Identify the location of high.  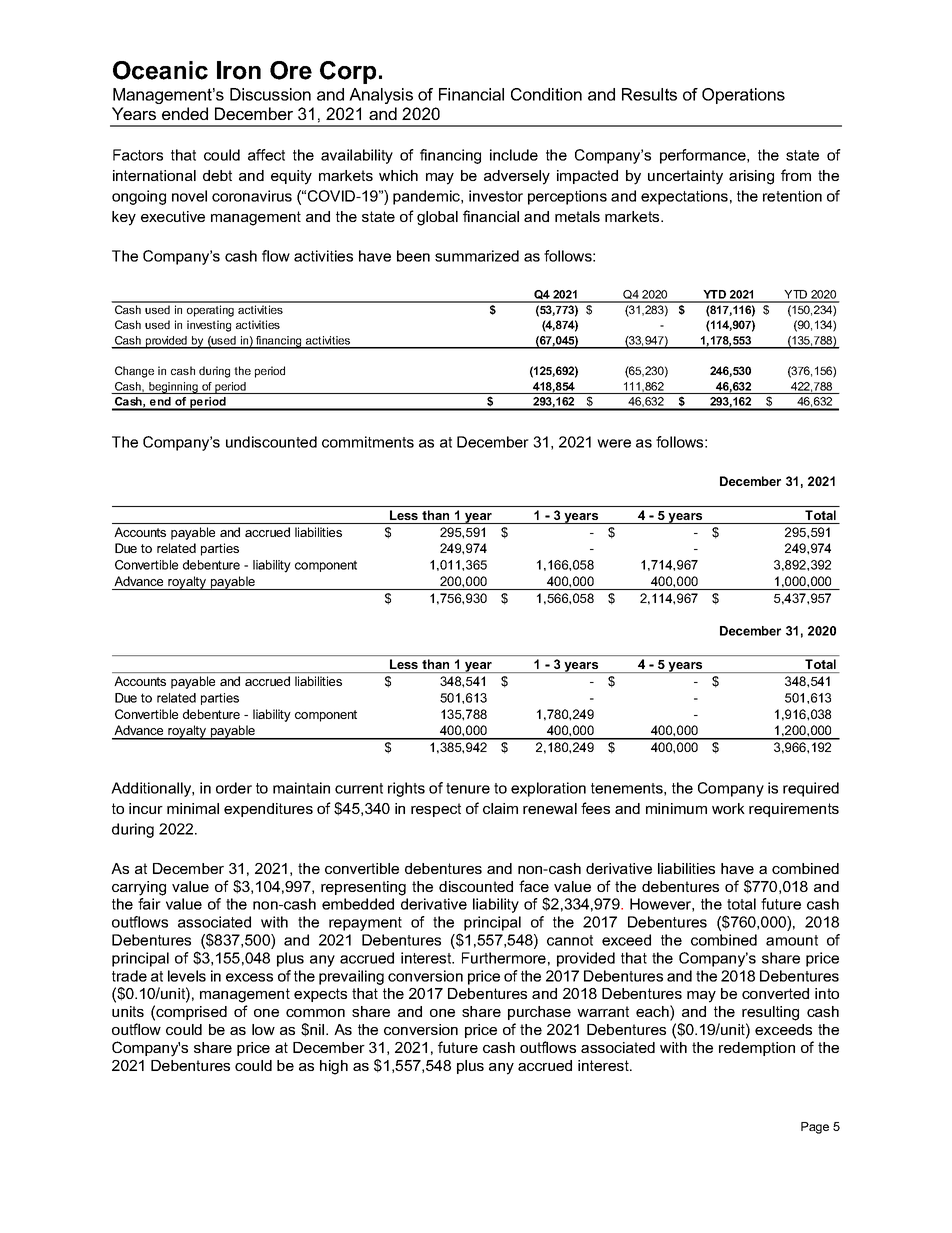
(334, 1067).
